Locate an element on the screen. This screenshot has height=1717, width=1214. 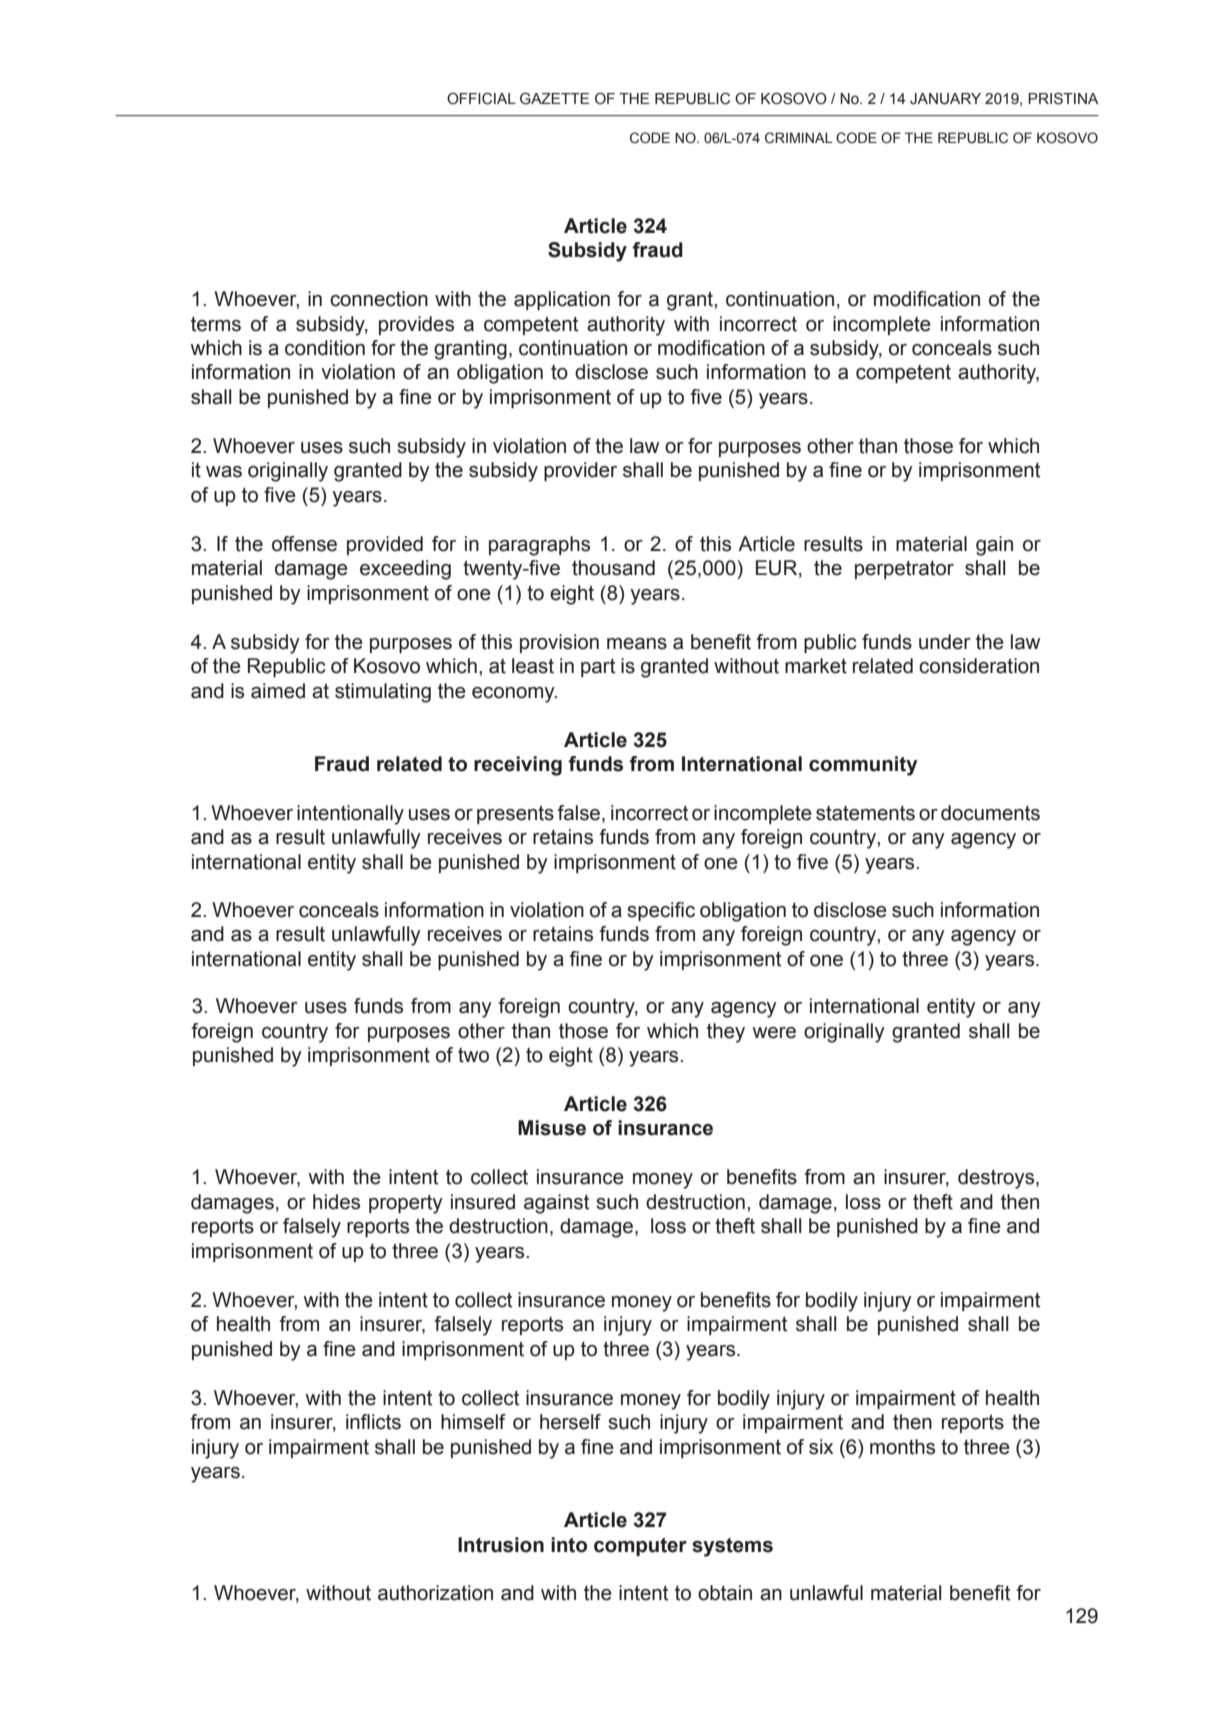
perpetrator is located at coordinates (904, 570).
